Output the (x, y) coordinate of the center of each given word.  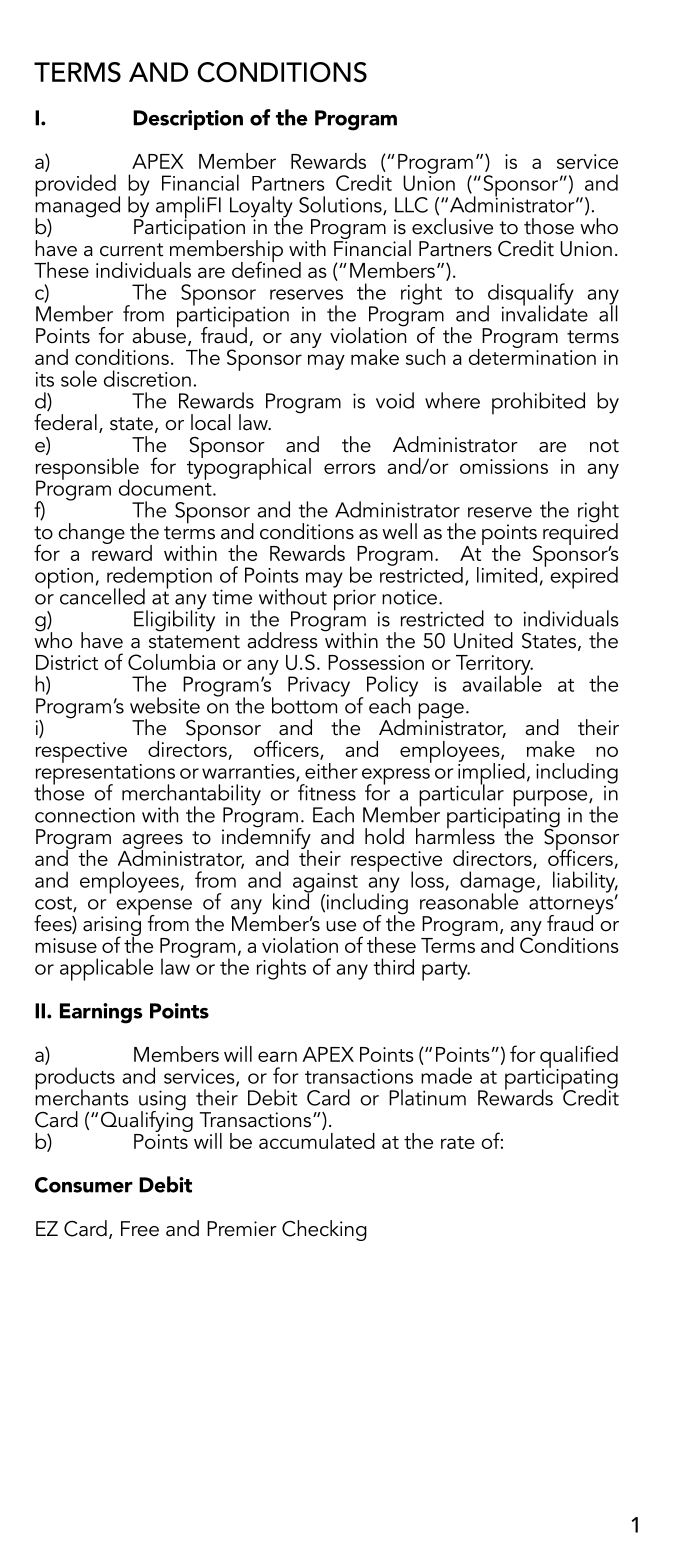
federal (65, 422)
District (67, 662)
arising (112, 926)
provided (75, 185)
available (502, 682)
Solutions (341, 205)
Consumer (84, 1185)
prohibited (538, 403)
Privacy (319, 686)
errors (350, 468)
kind (292, 900)
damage (497, 883)
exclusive (452, 226)
